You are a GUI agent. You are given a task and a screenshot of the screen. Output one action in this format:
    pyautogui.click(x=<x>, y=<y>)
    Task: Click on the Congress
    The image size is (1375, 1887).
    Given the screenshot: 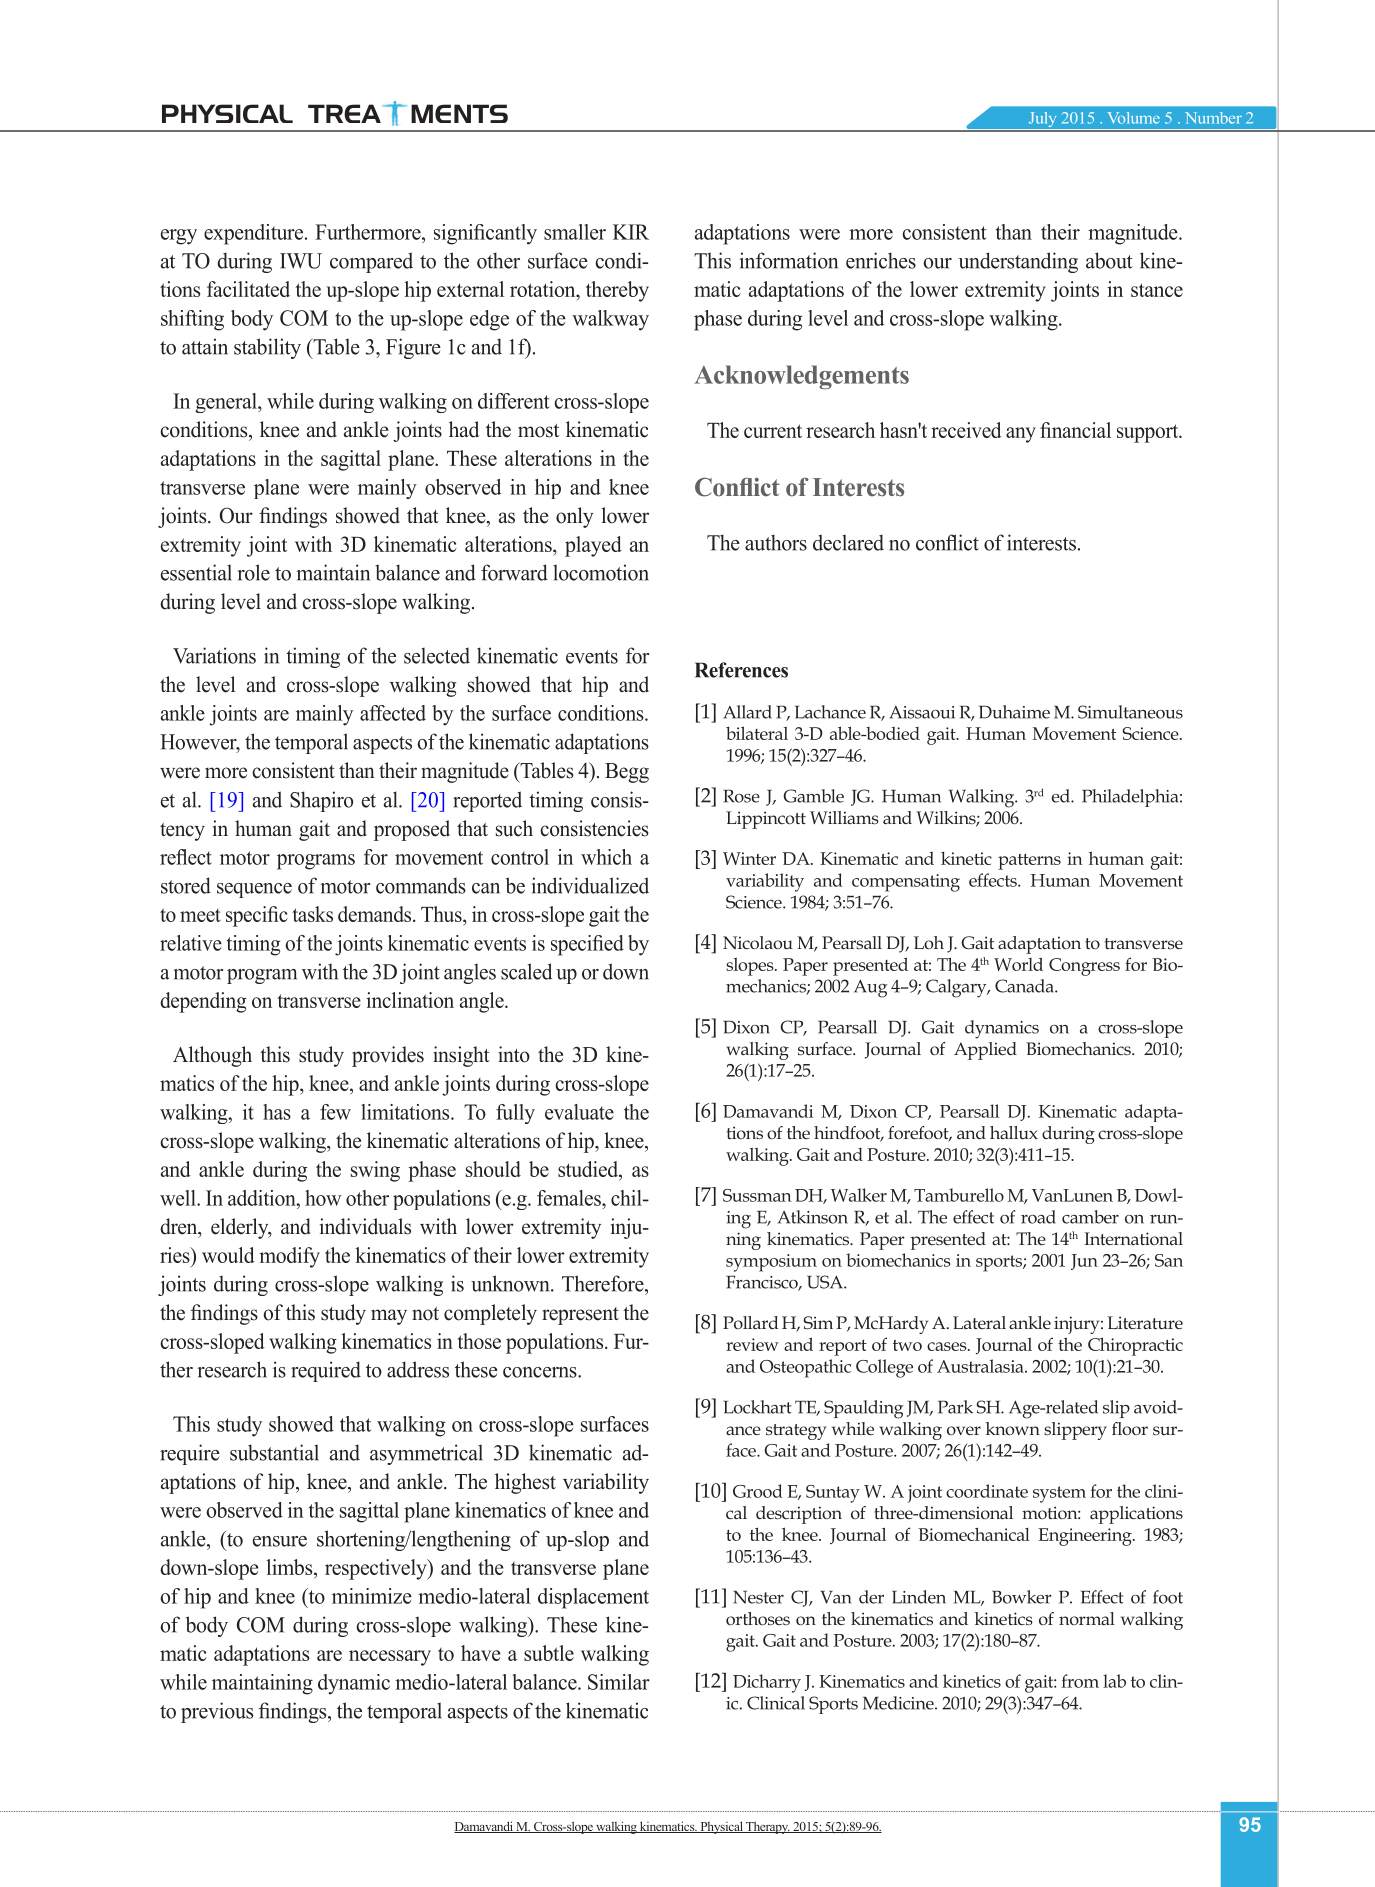 What is the action you would take?
    pyautogui.click(x=1084, y=967)
